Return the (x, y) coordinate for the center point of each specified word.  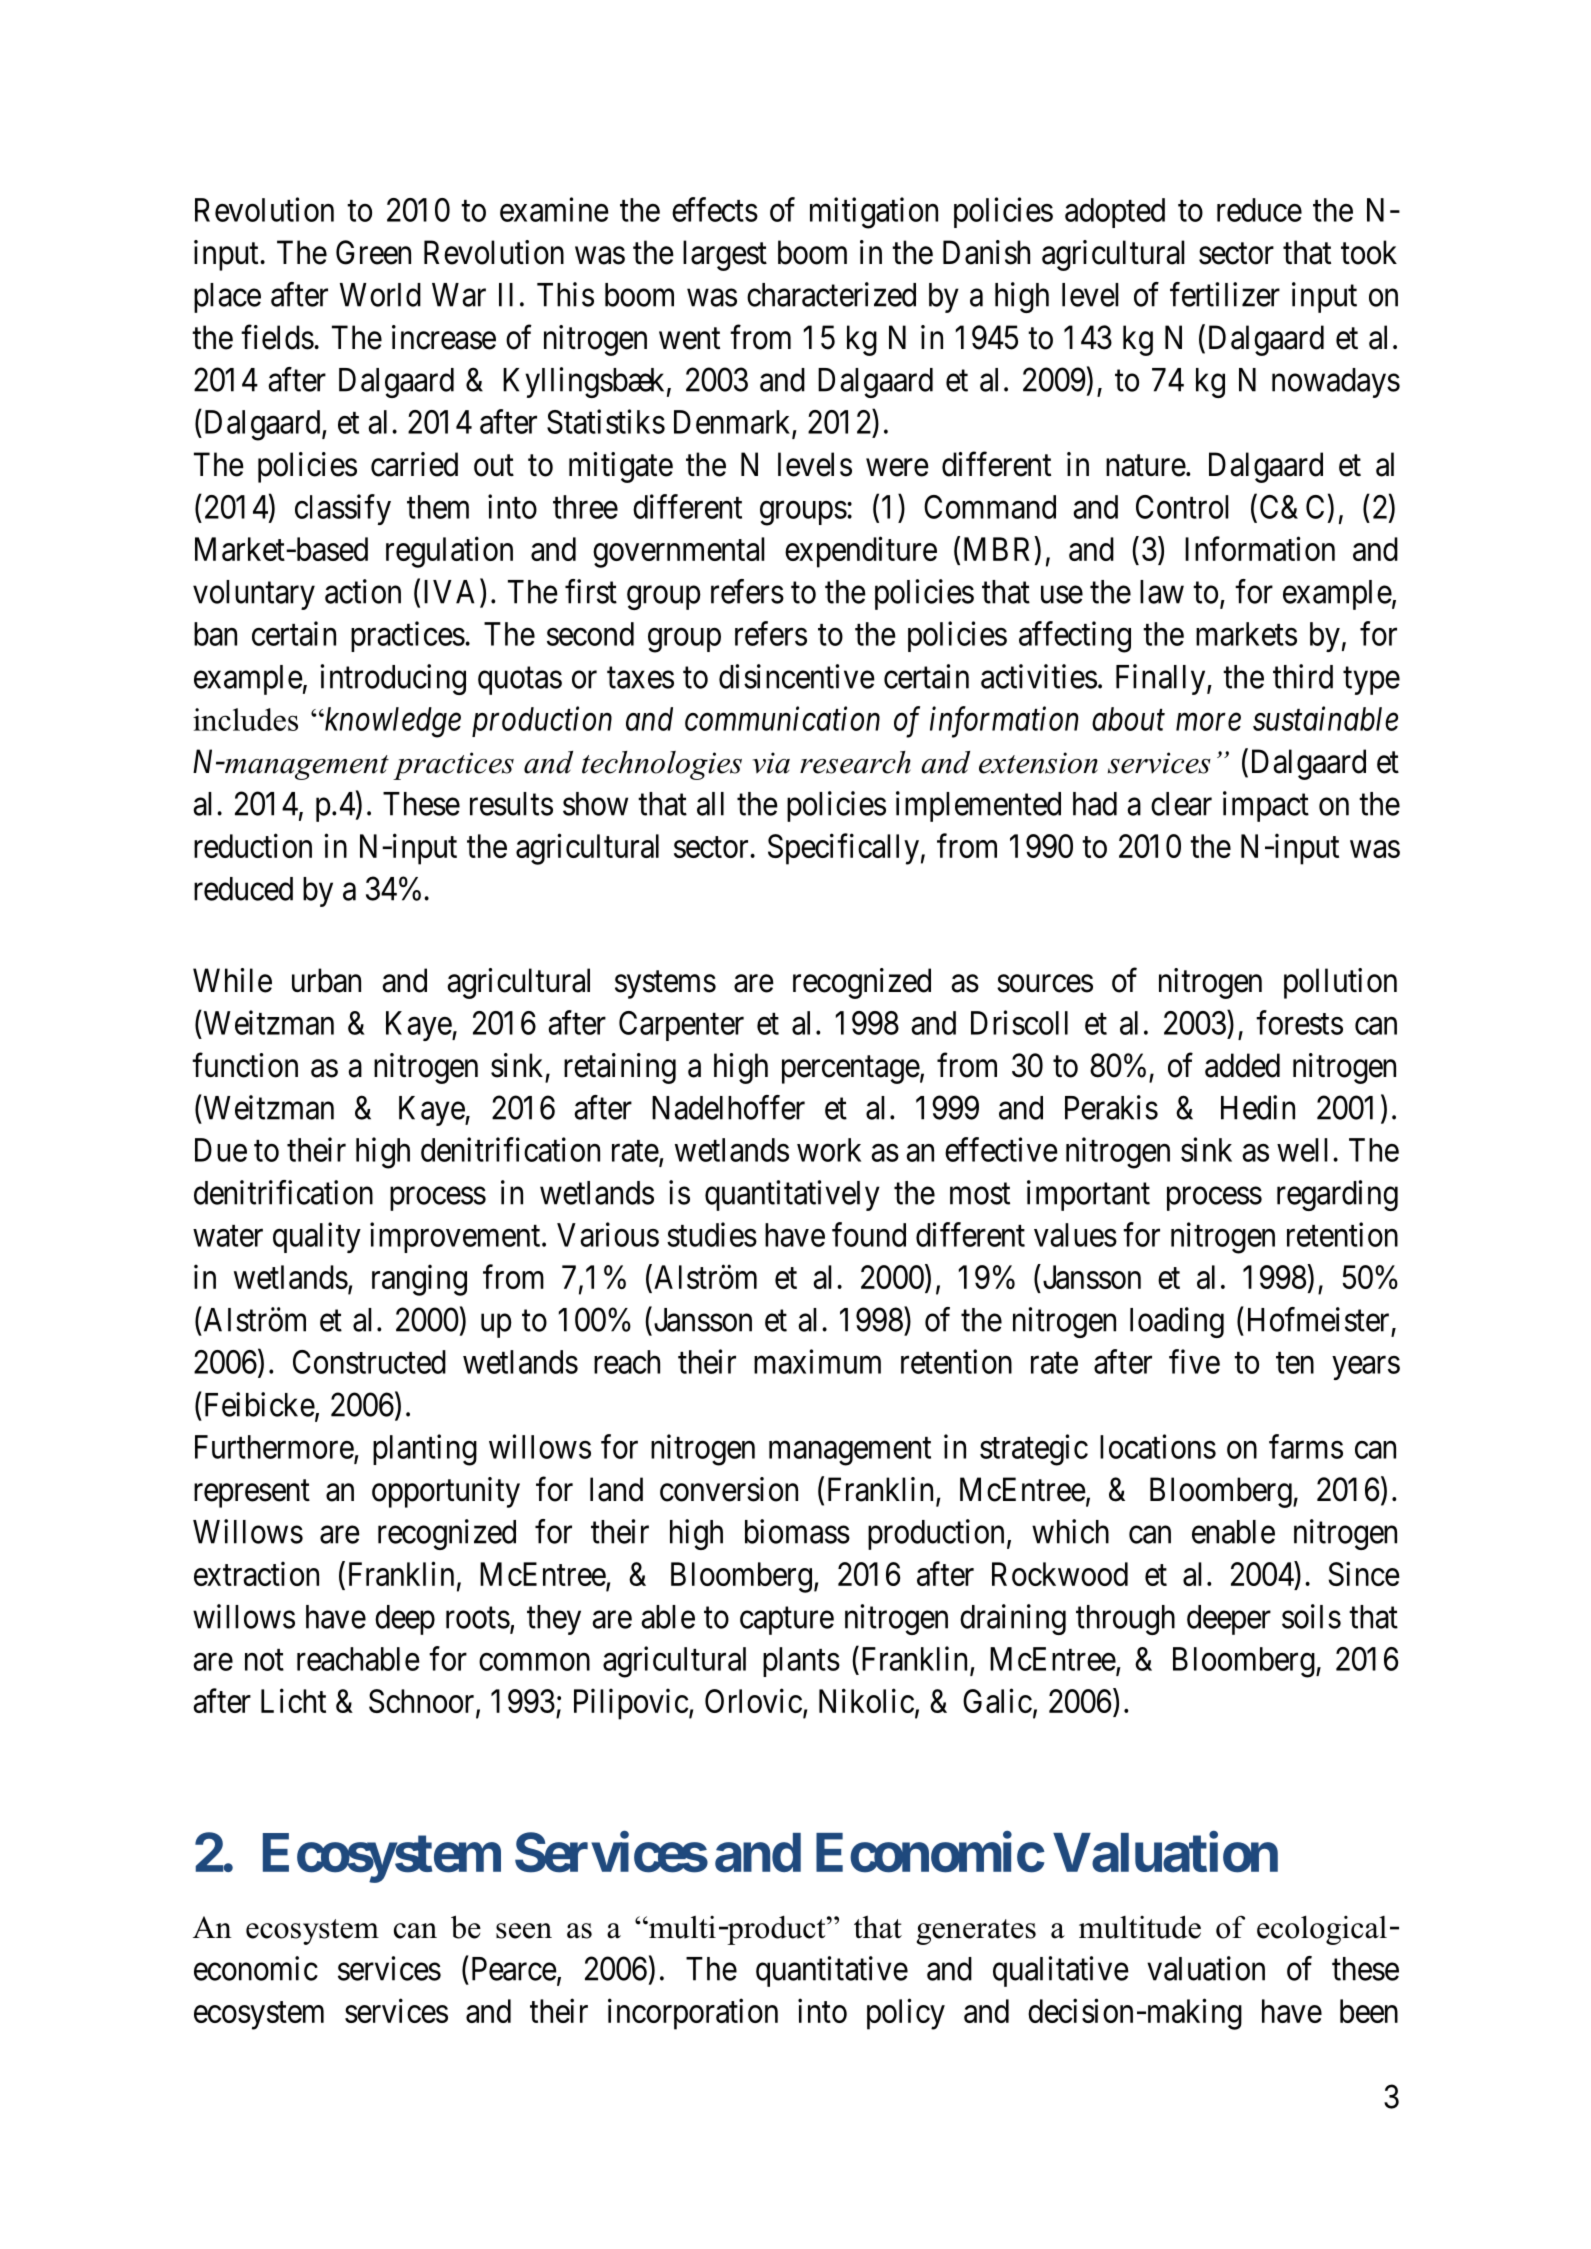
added (1242, 1065)
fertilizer (1225, 294)
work (829, 1150)
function (245, 1065)
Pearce (514, 1969)
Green (373, 252)
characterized (831, 294)
